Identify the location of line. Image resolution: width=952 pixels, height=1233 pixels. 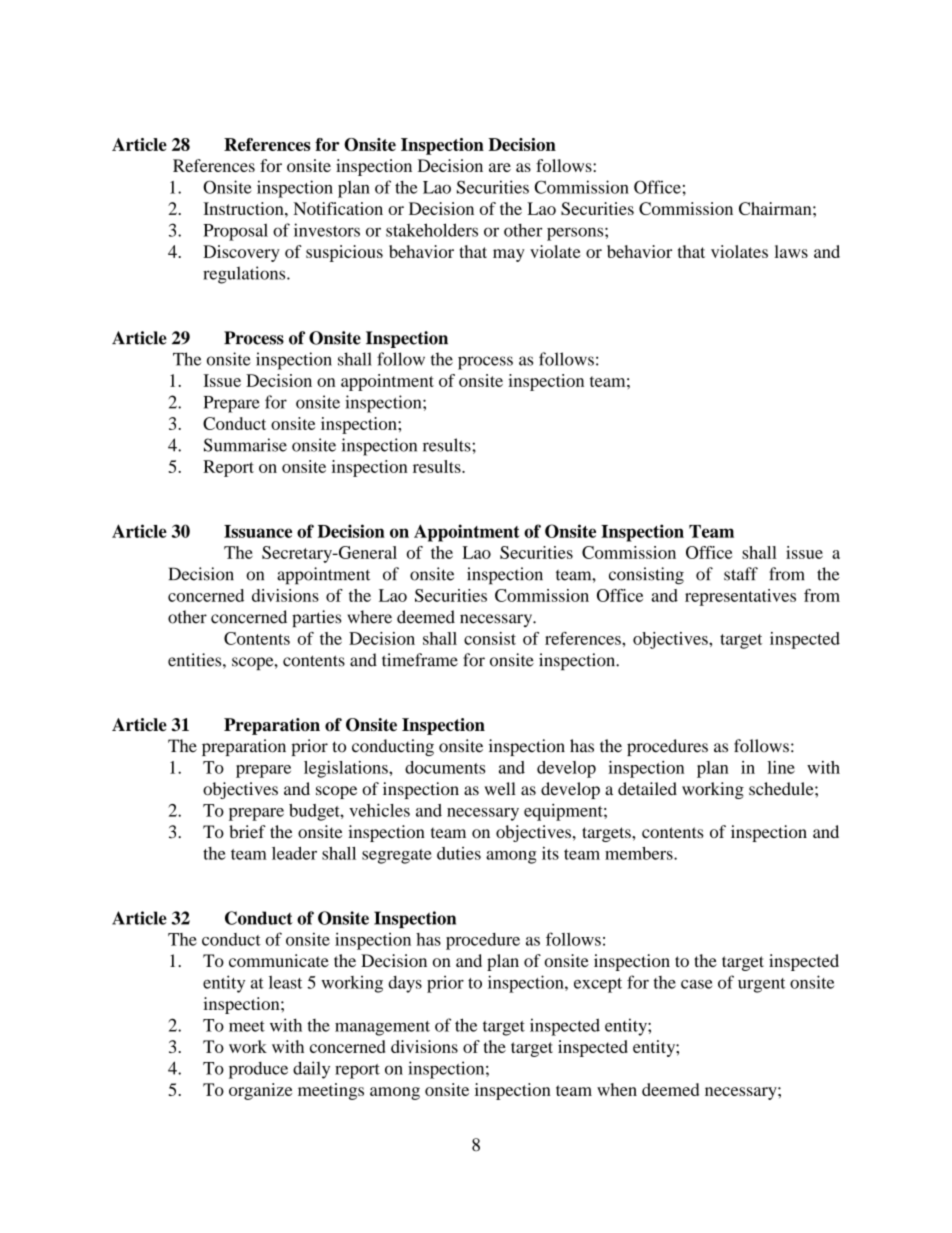
(781, 767).
